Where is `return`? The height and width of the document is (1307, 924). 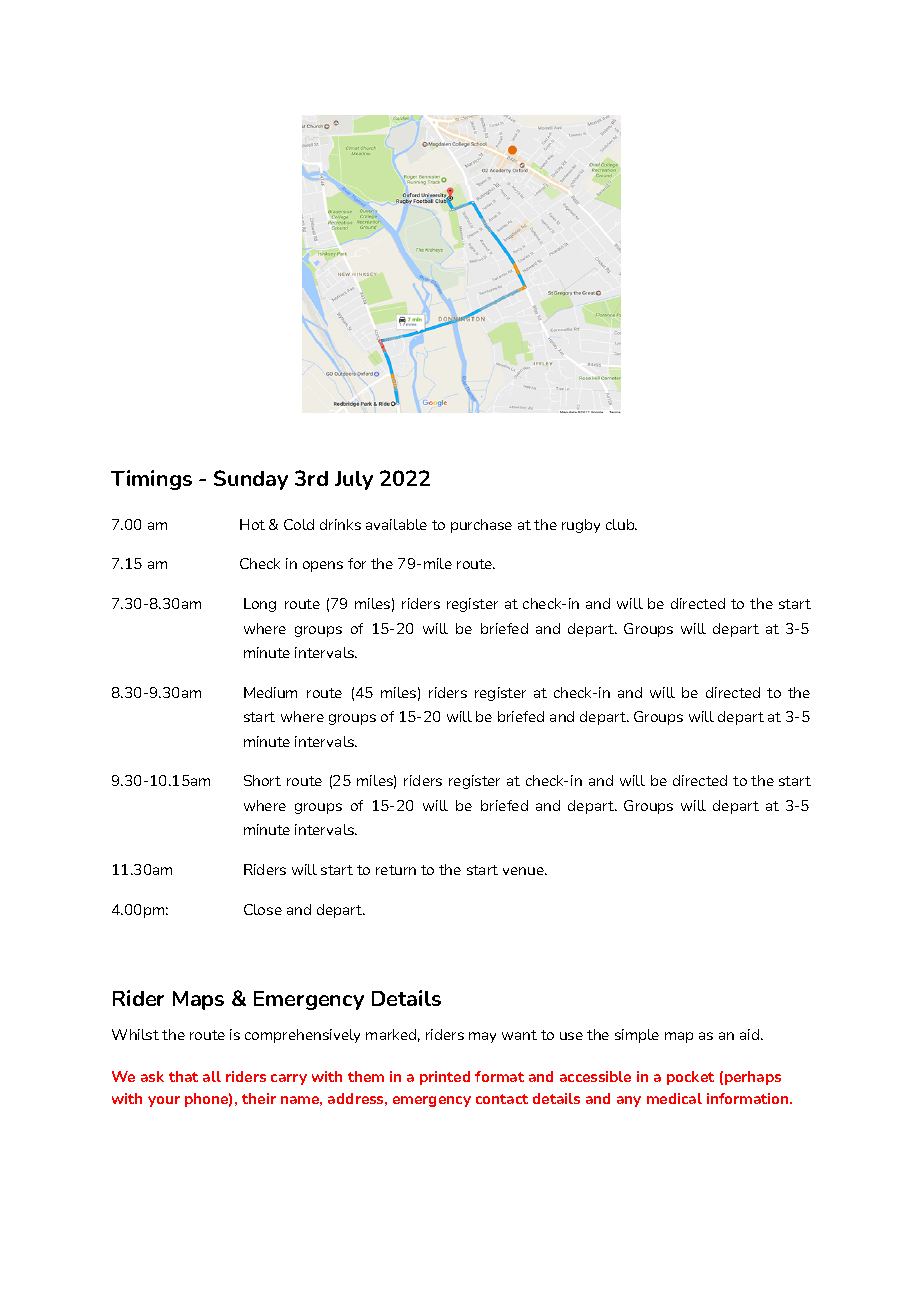
return is located at coordinates (396, 870).
